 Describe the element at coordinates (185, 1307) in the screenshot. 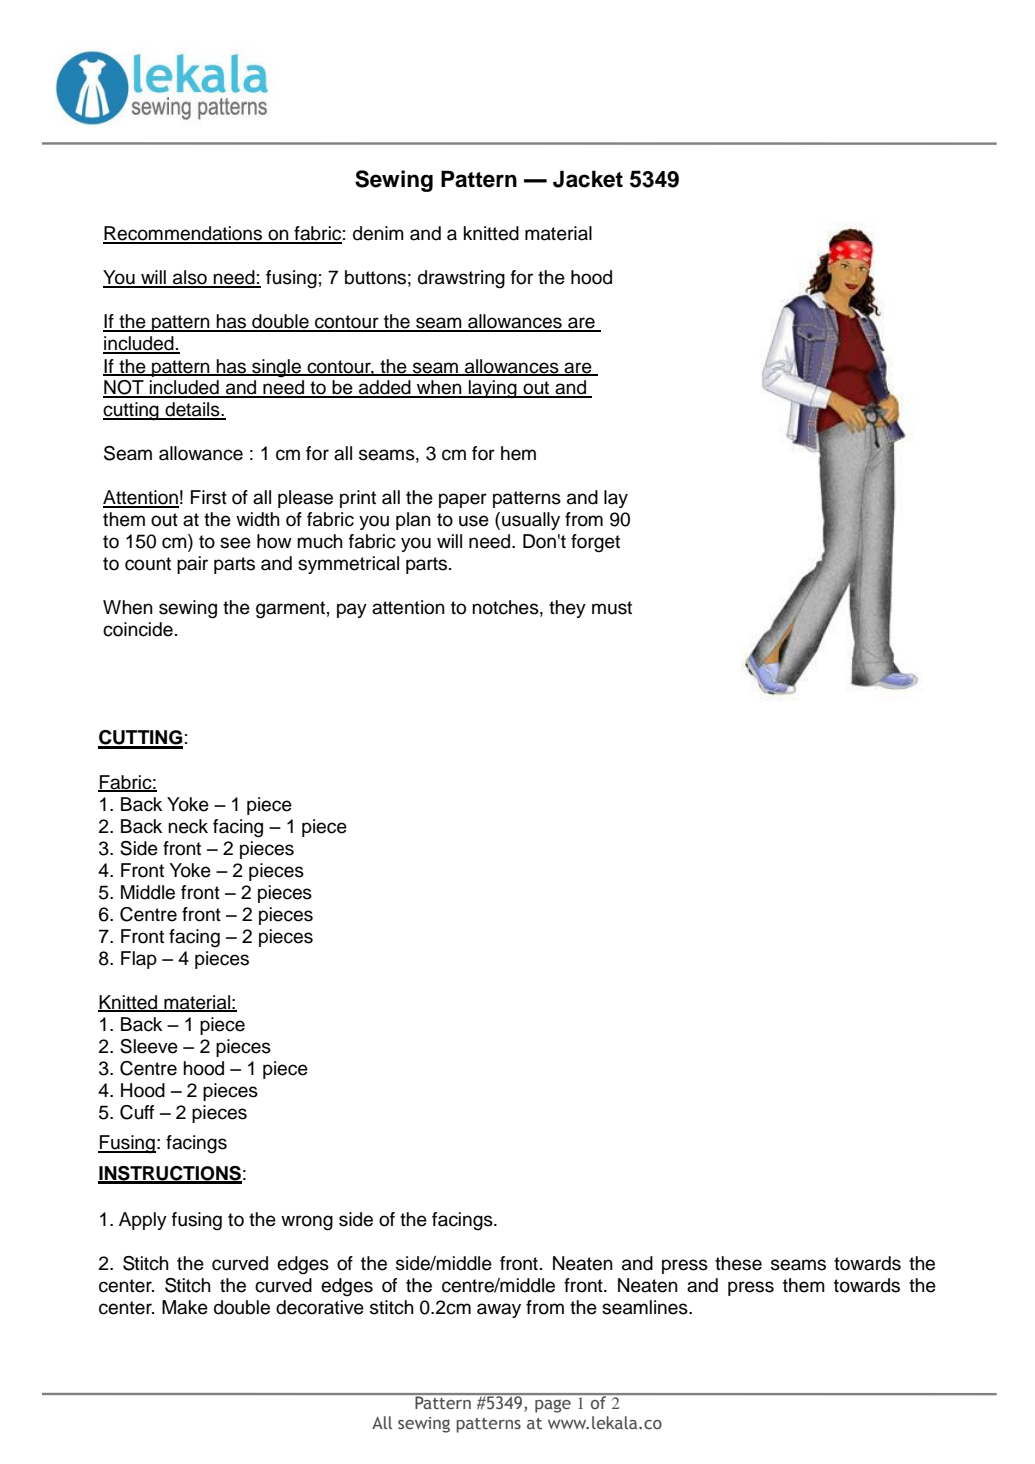

I see `Make` at that location.
